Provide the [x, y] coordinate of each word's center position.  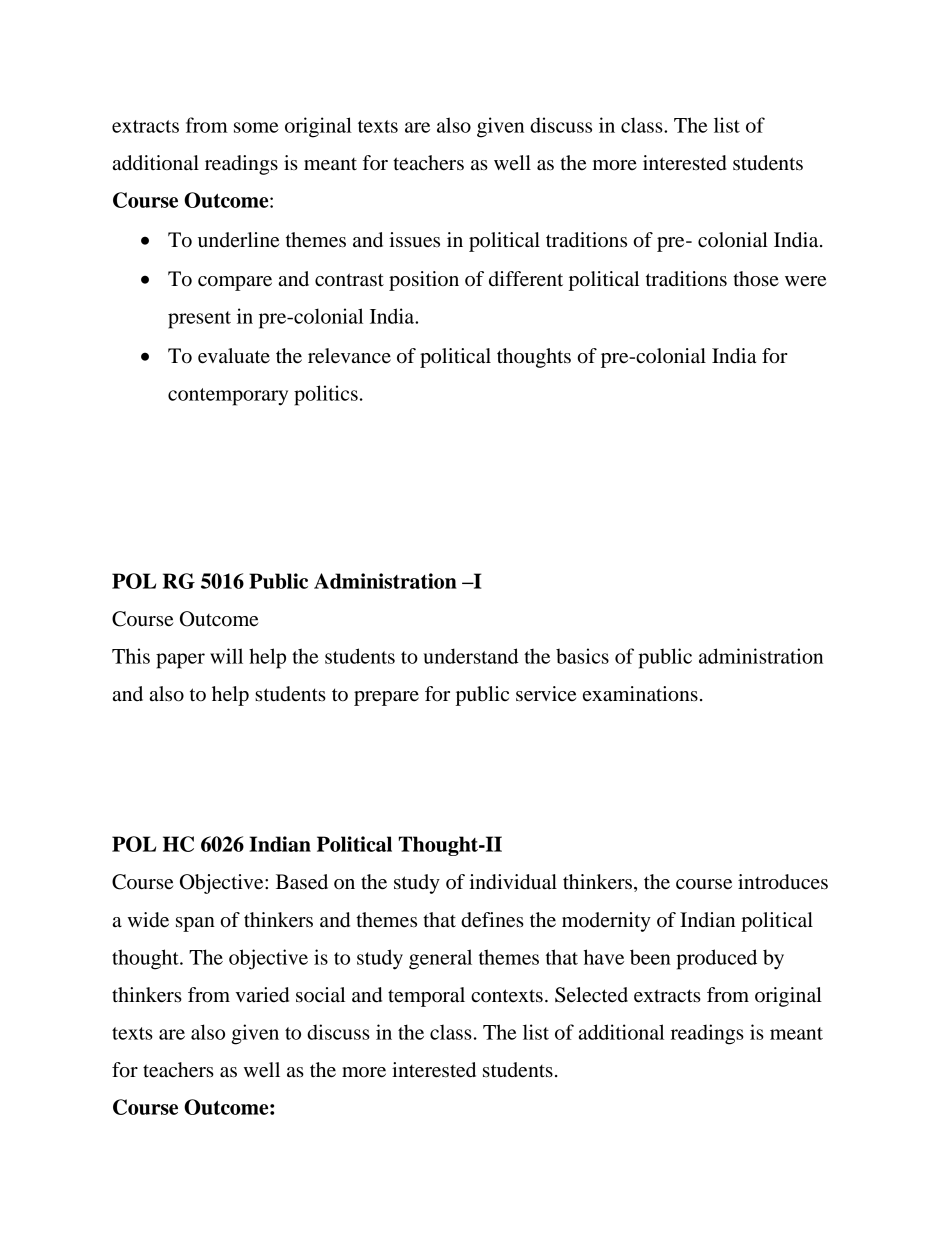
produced [716, 959]
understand [470, 656]
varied [262, 995]
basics [582, 656]
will [226, 656]
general [440, 959]
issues [414, 240]
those [756, 279]
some [256, 127]
